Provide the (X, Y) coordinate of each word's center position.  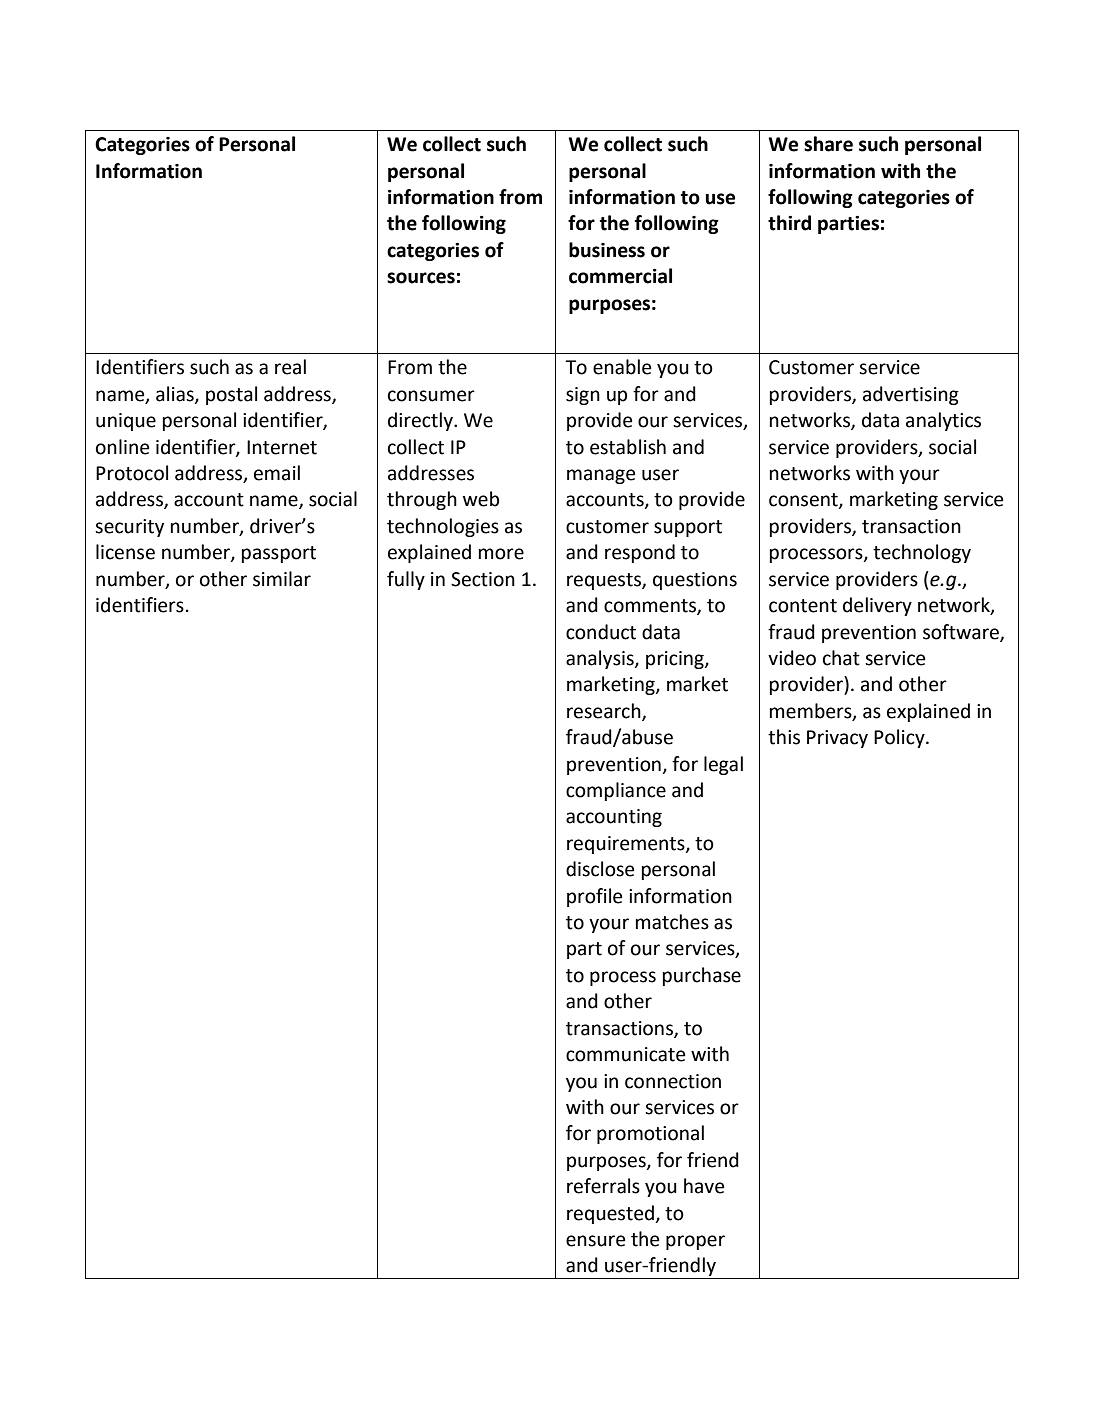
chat (841, 658)
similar (282, 579)
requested (611, 1214)
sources (421, 278)
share (828, 144)
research (605, 711)
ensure (595, 1241)
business (607, 250)
